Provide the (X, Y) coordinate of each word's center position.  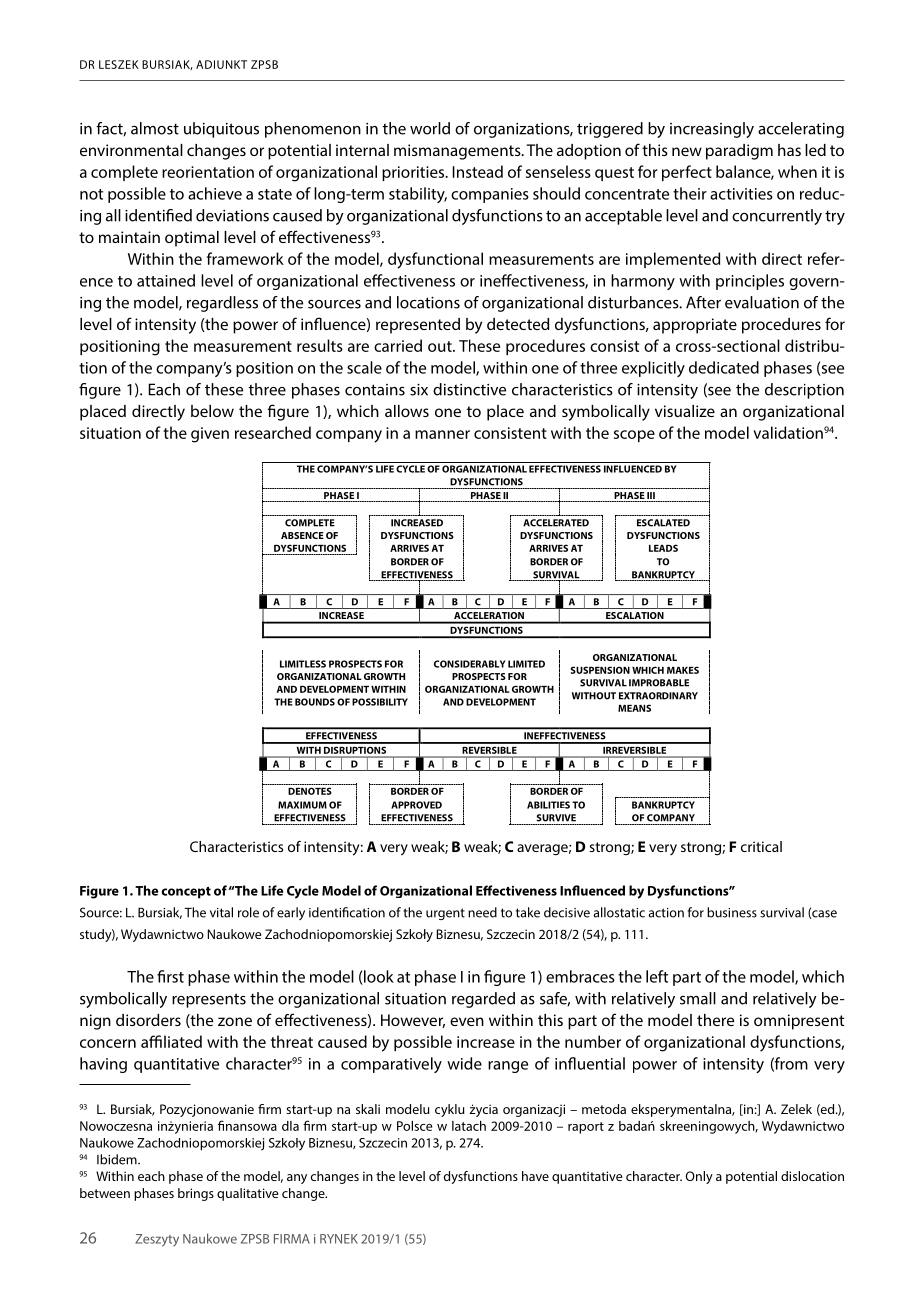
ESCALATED (663, 523)
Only (699, 1177)
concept (186, 893)
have (535, 1176)
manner (442, 434)
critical (761, 846)
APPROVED (416, 805)
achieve (215, 193)
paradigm (739, 152)
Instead (477, 171)
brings (196, 1194)
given (210, 435)
